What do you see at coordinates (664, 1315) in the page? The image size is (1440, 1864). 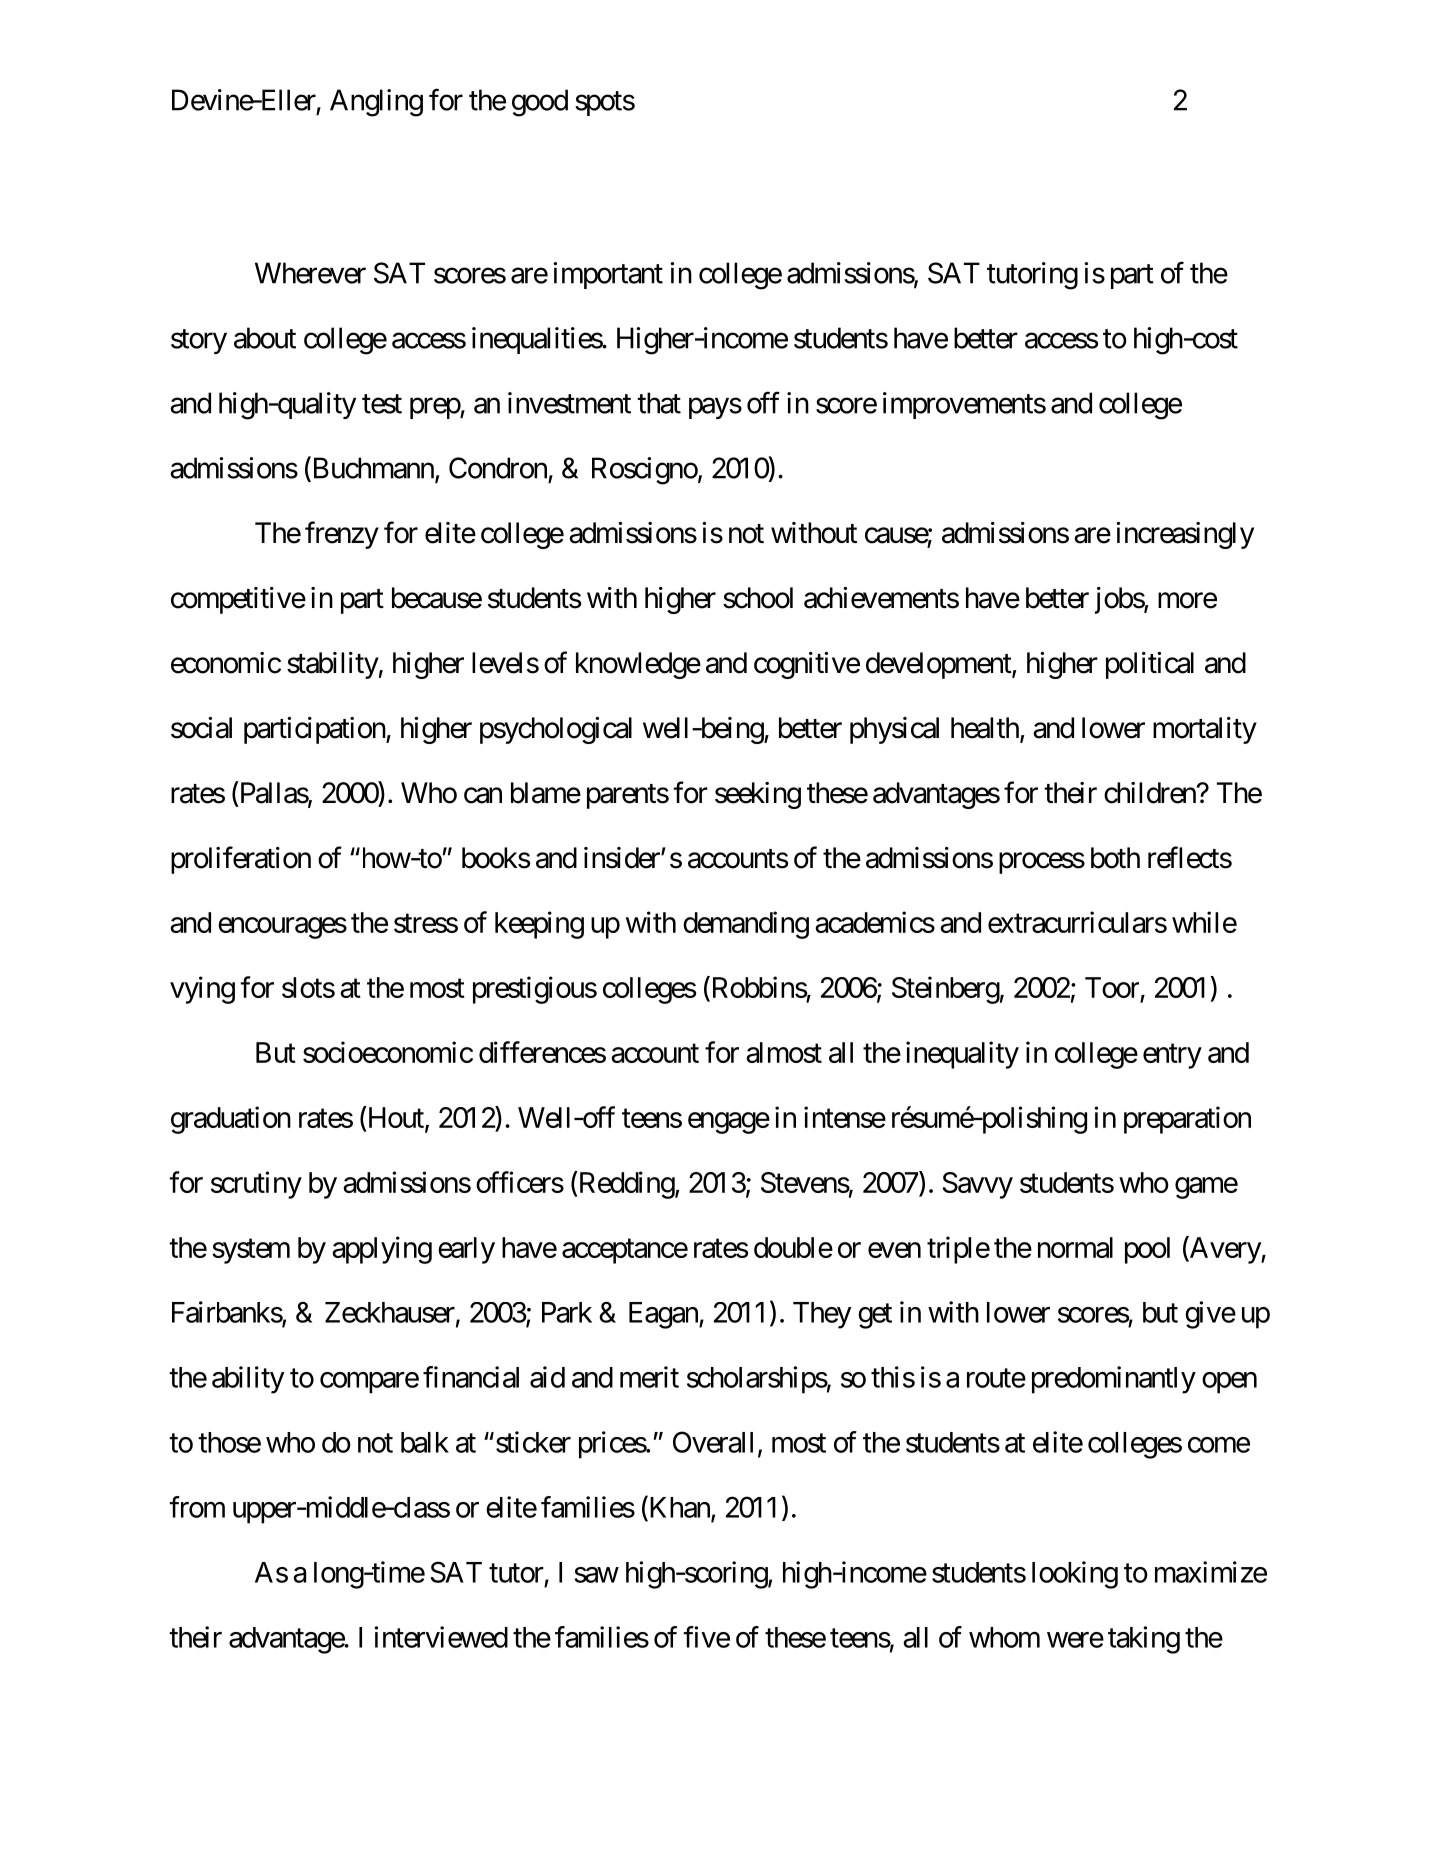 I see `Eagan` at bounding box center [664, 1315].
